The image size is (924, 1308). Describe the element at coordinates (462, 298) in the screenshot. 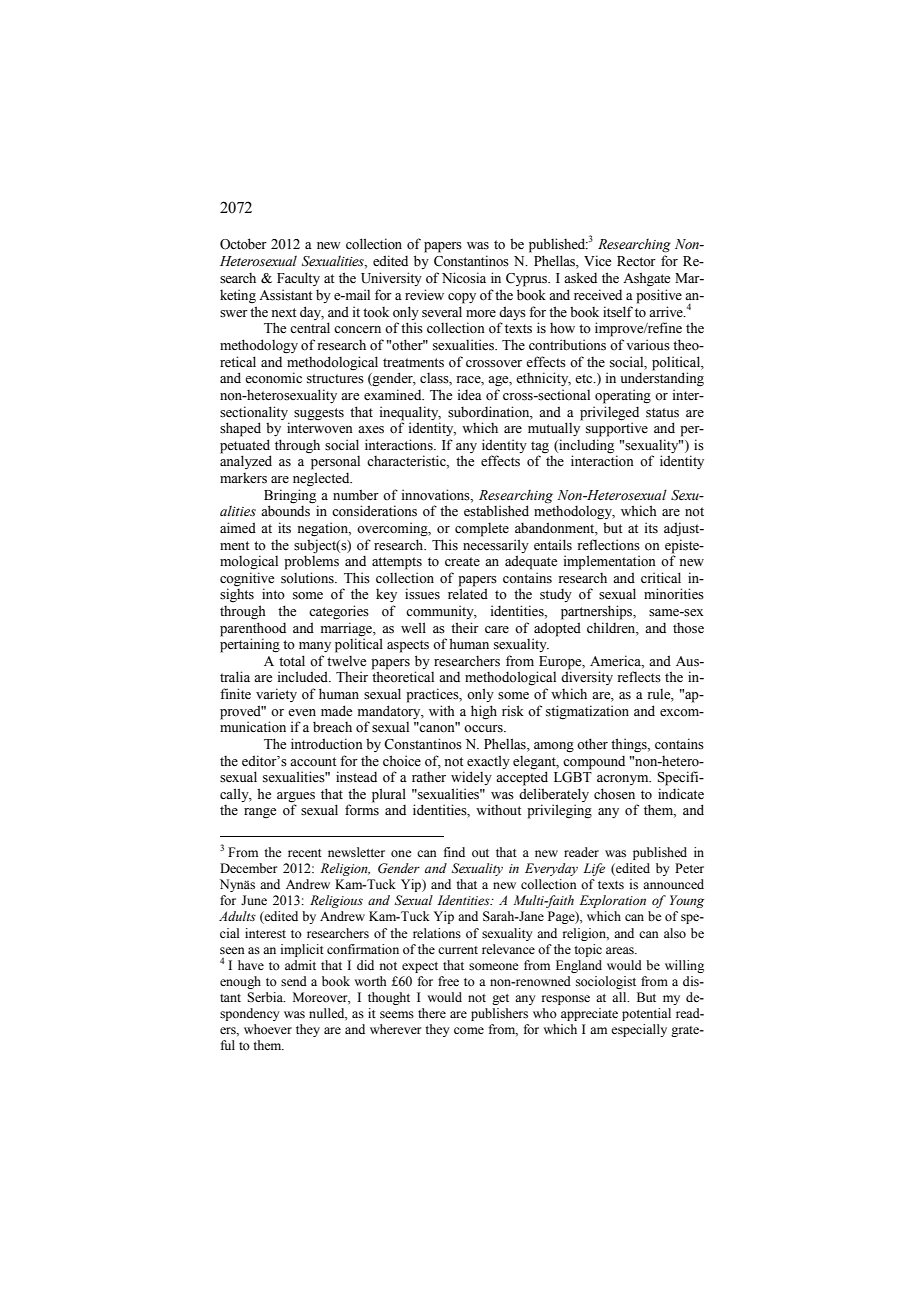

I see `copy` at that location.
